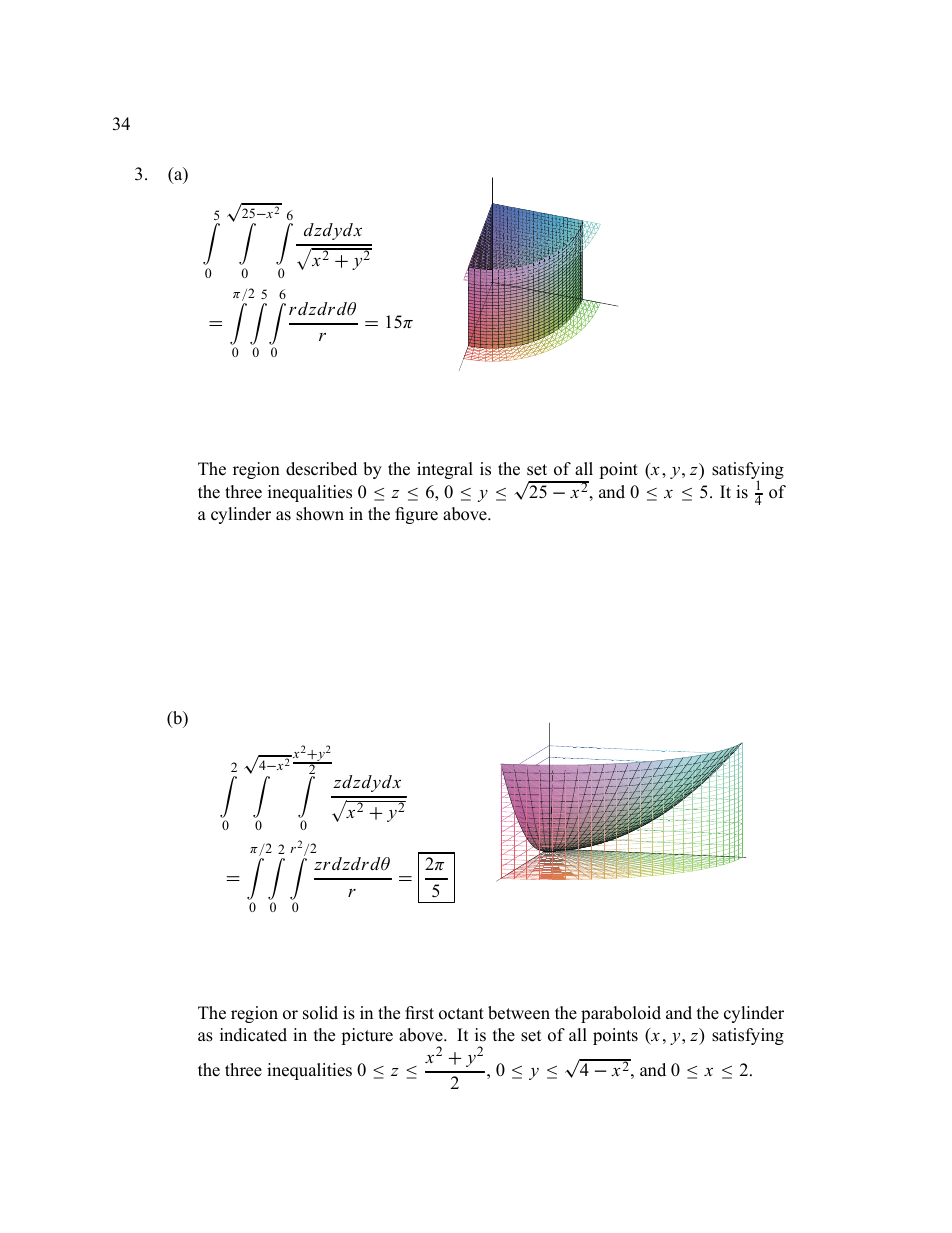 The width and height of the screenshot is (952, 1233). I want to click on octant, so click(461, 1014).
